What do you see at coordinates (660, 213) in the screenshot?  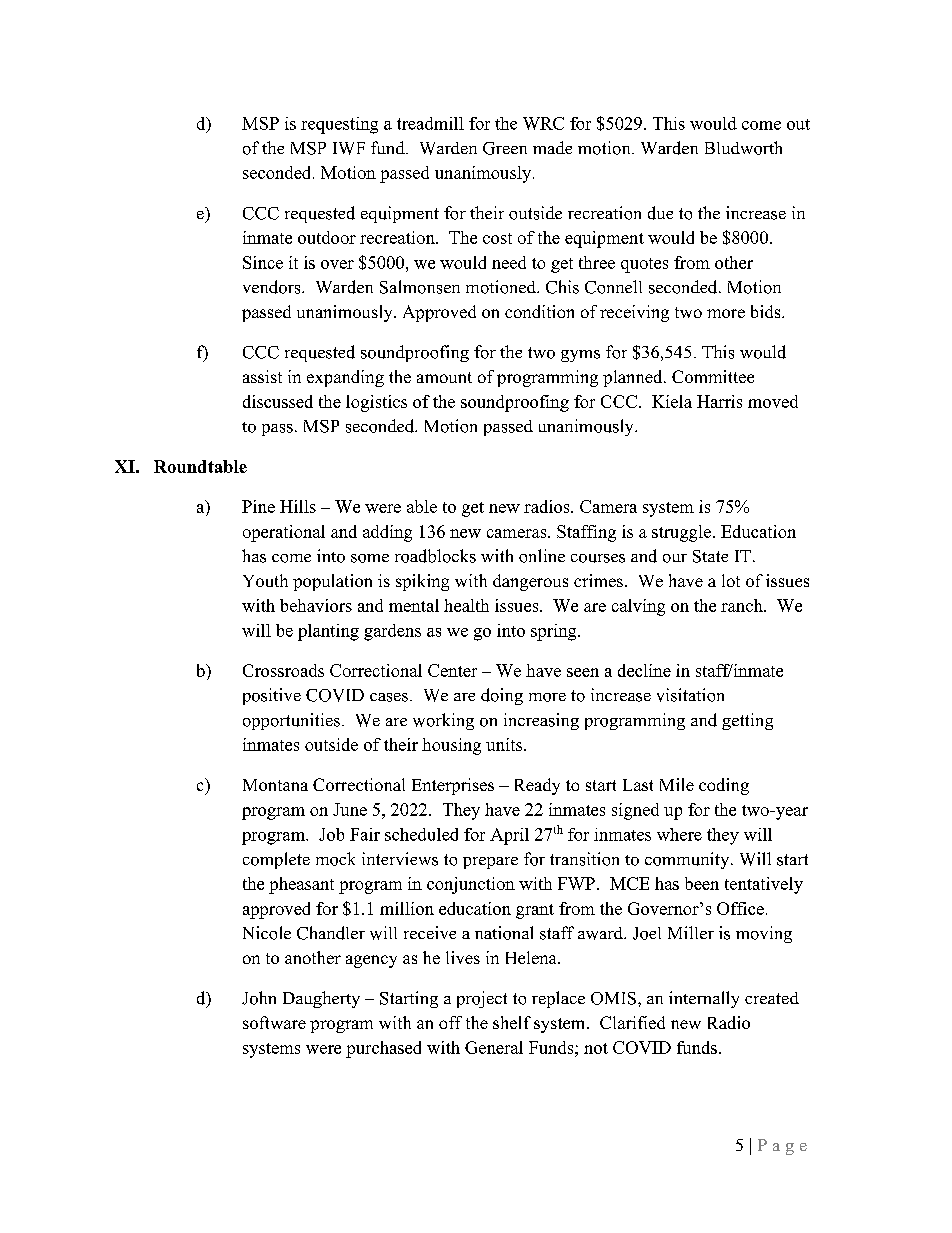 I see `due` at bounding box center [660, 213].
